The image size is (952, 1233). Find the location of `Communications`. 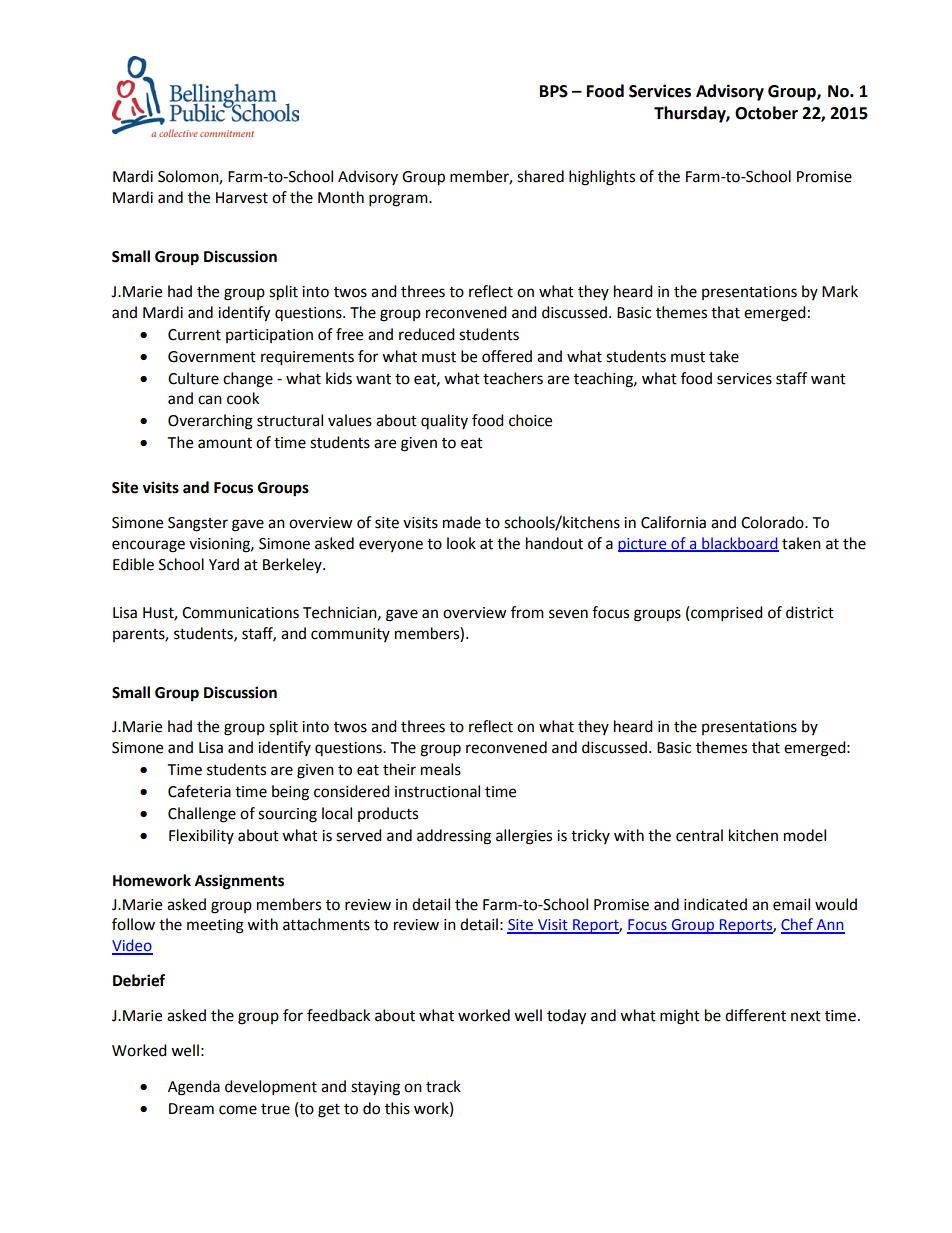

Communications is located at coordinates (240, 613).
